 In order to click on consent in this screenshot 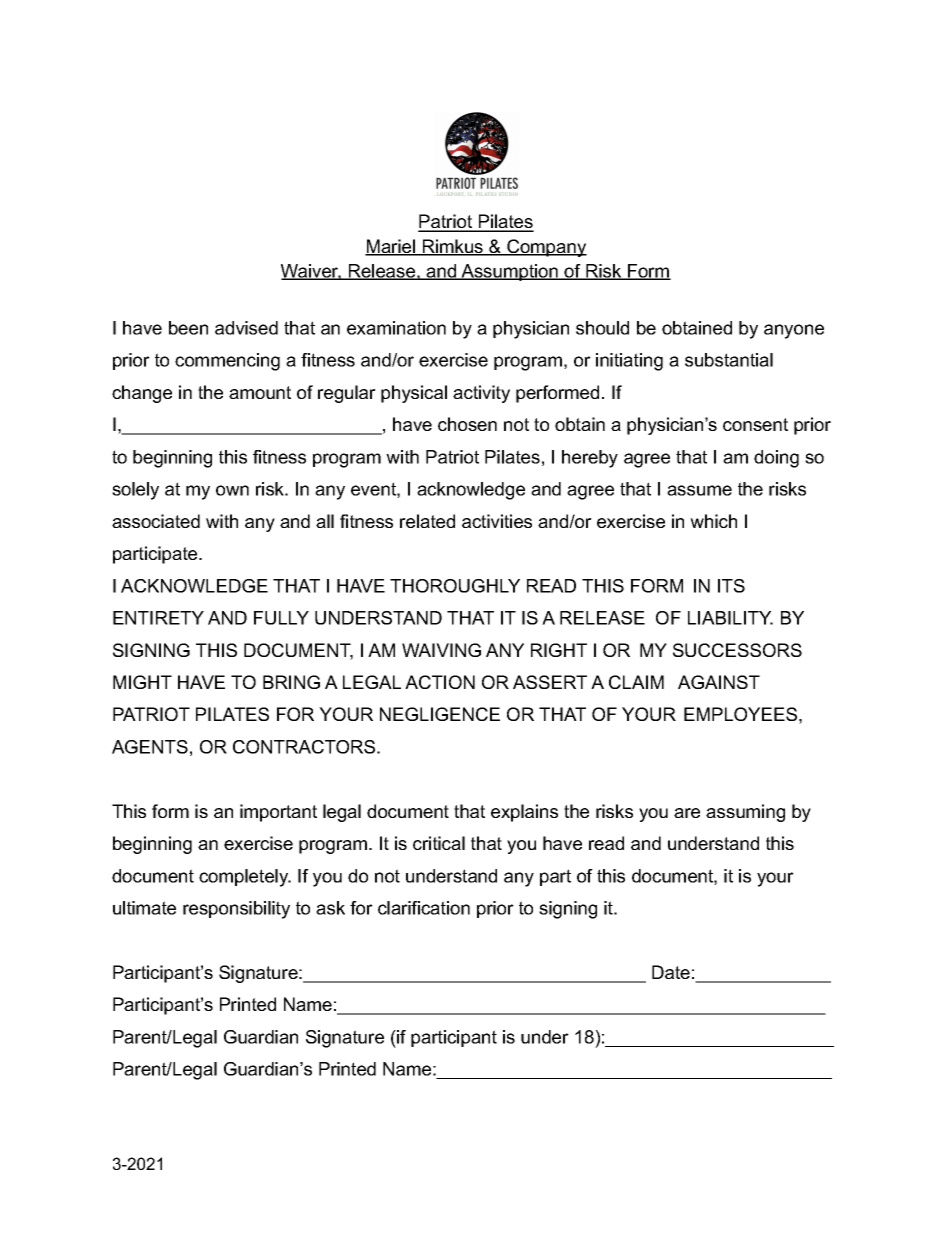, I will do `click(755, 424)`.
